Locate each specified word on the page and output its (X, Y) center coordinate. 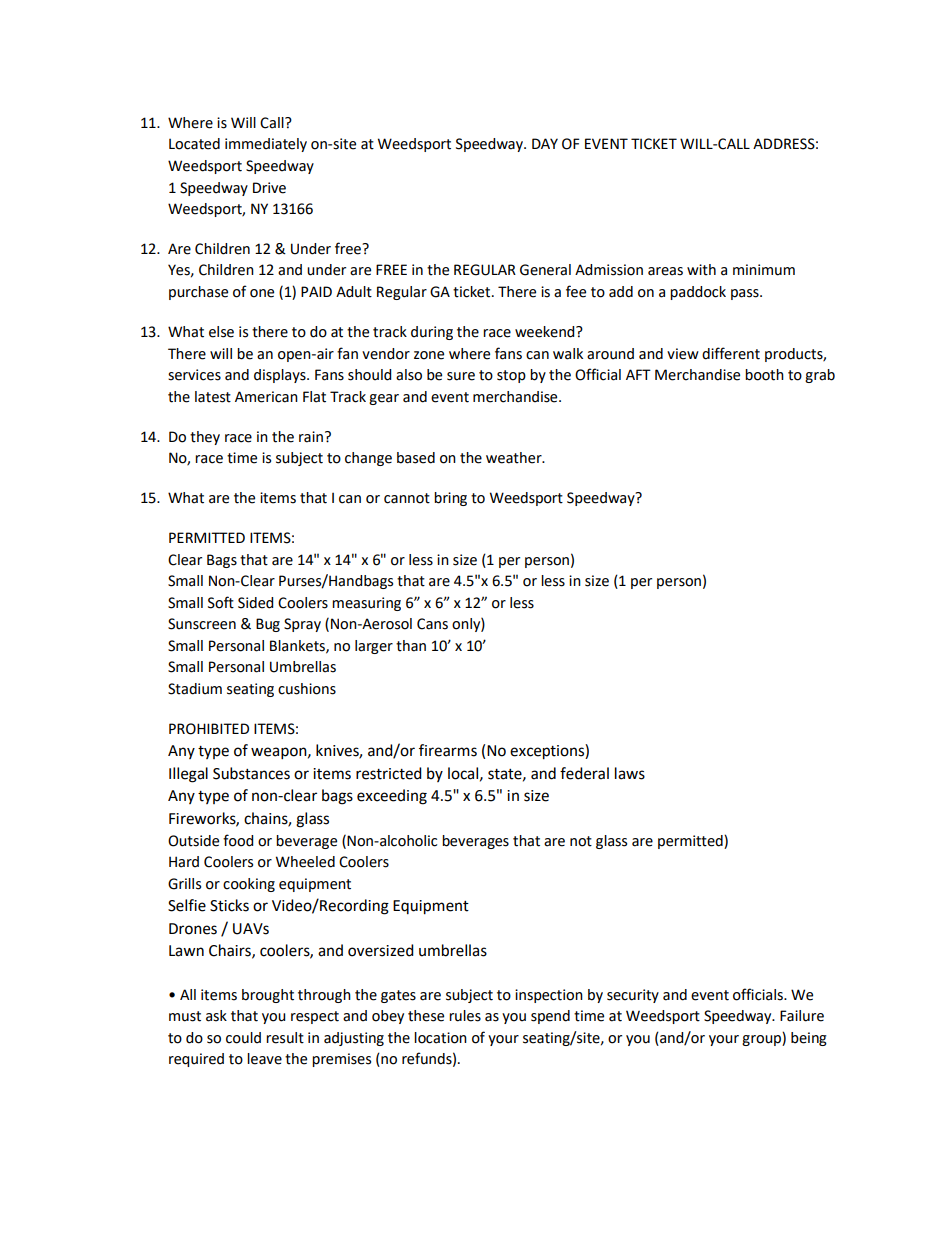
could (243, 1038)
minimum (764, 270)
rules (465, 1016)
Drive (269, 188)
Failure (802, 1016)
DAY (545, 143)
